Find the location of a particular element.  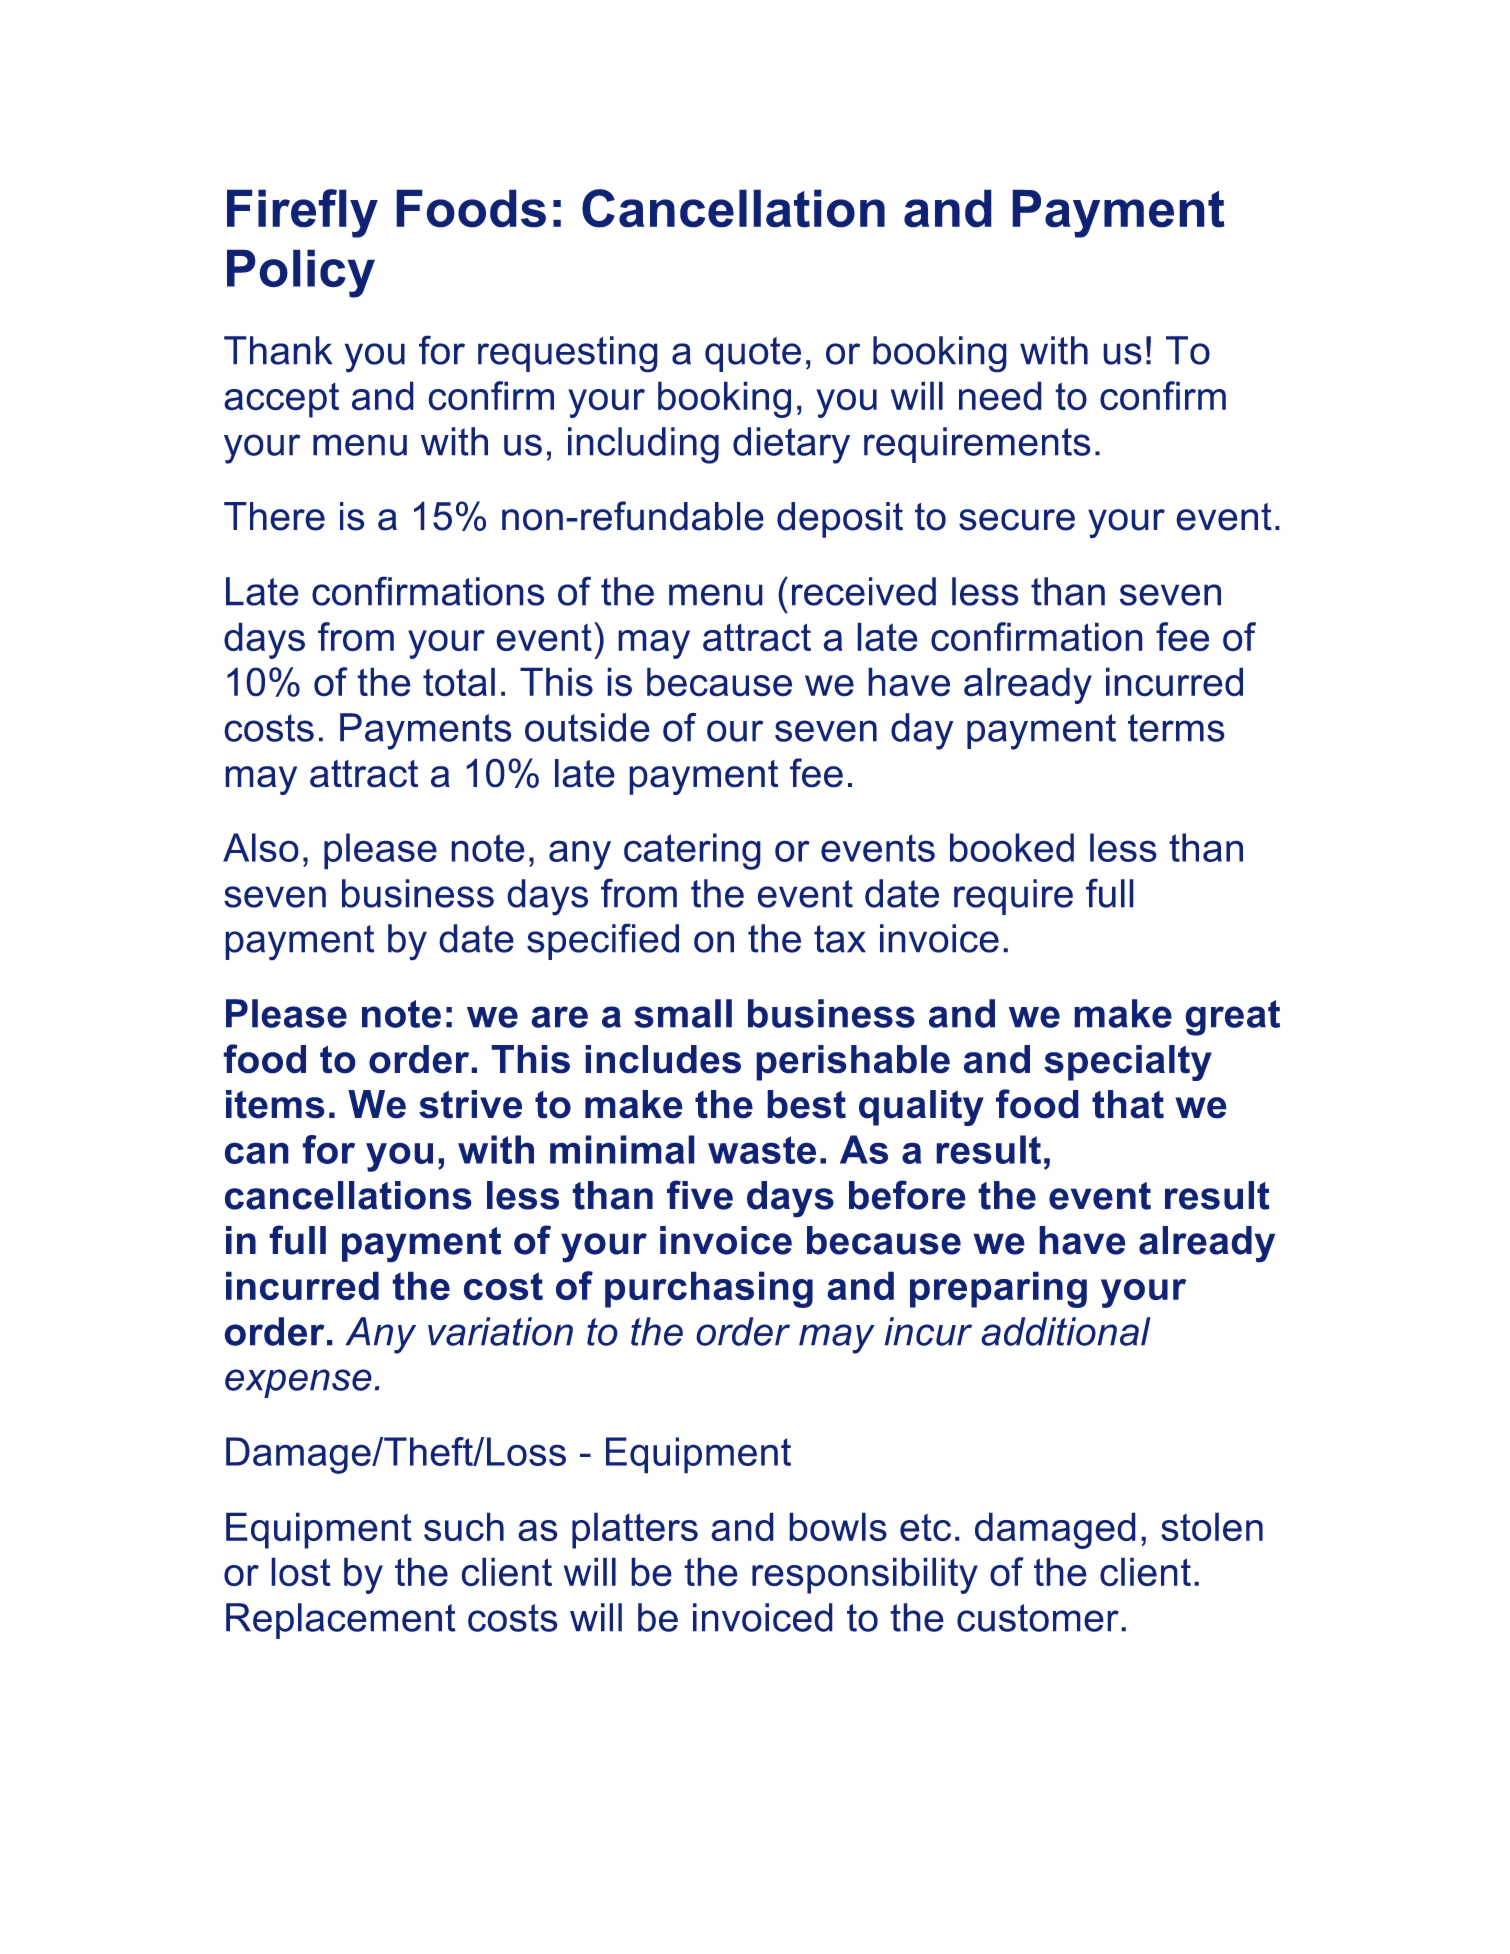

that is located at coordinates (1128, 1104).
